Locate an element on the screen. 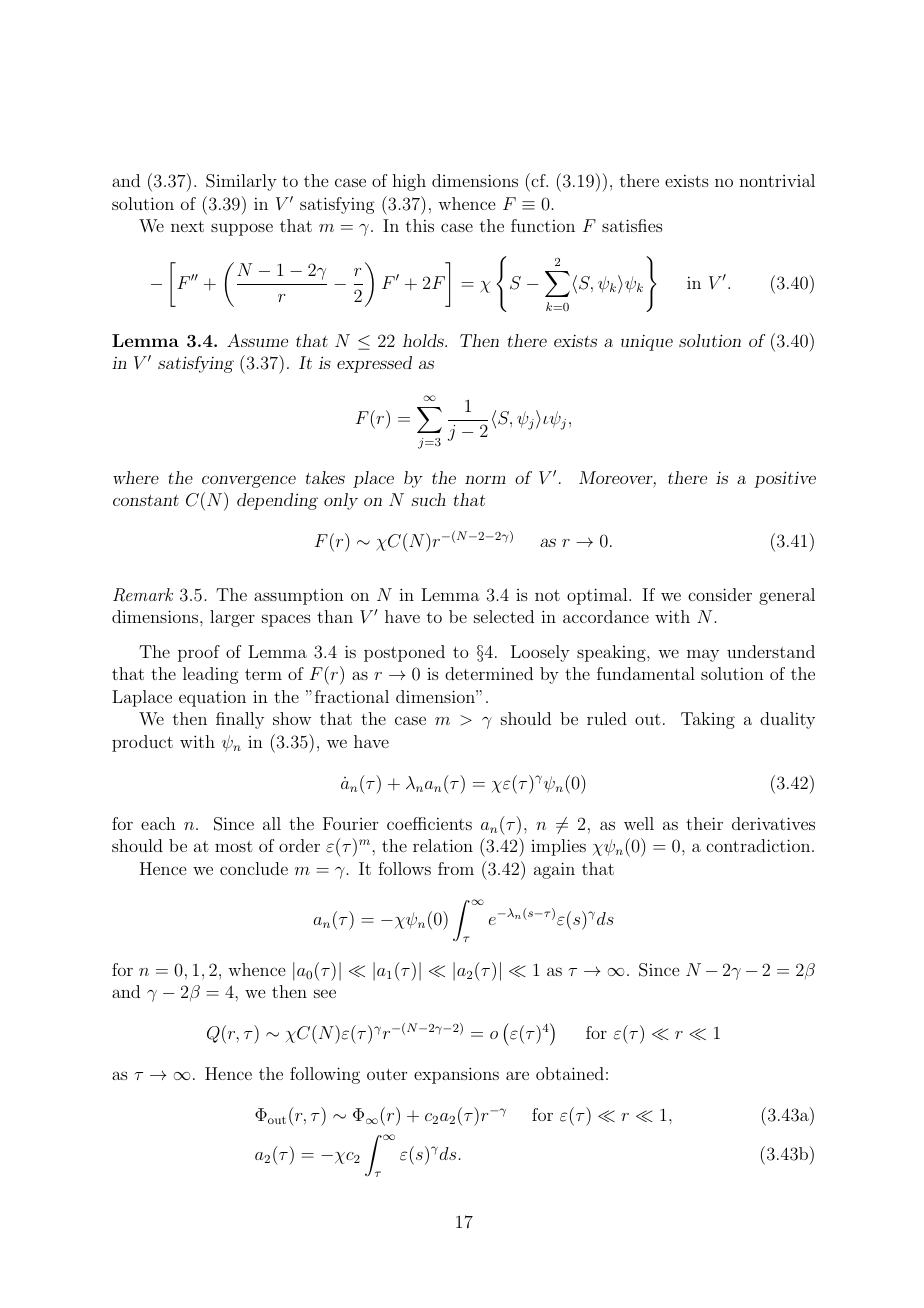 Image resolution: width=924 pixels, height=1308 pixels. expansions is located at coordinates (456, 1075).
